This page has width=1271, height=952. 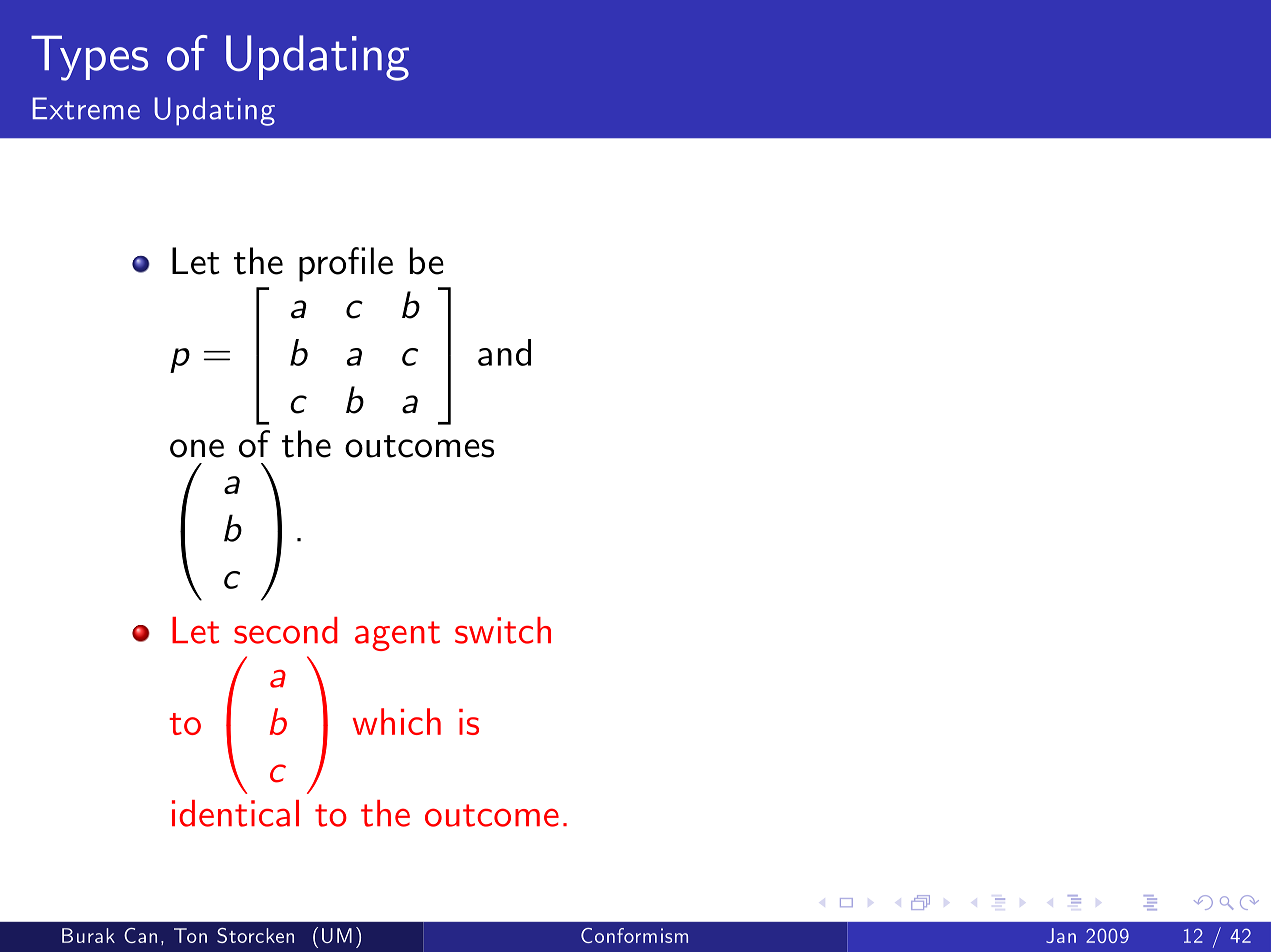 I want to click on Ton, so click(x=190, y=935).
